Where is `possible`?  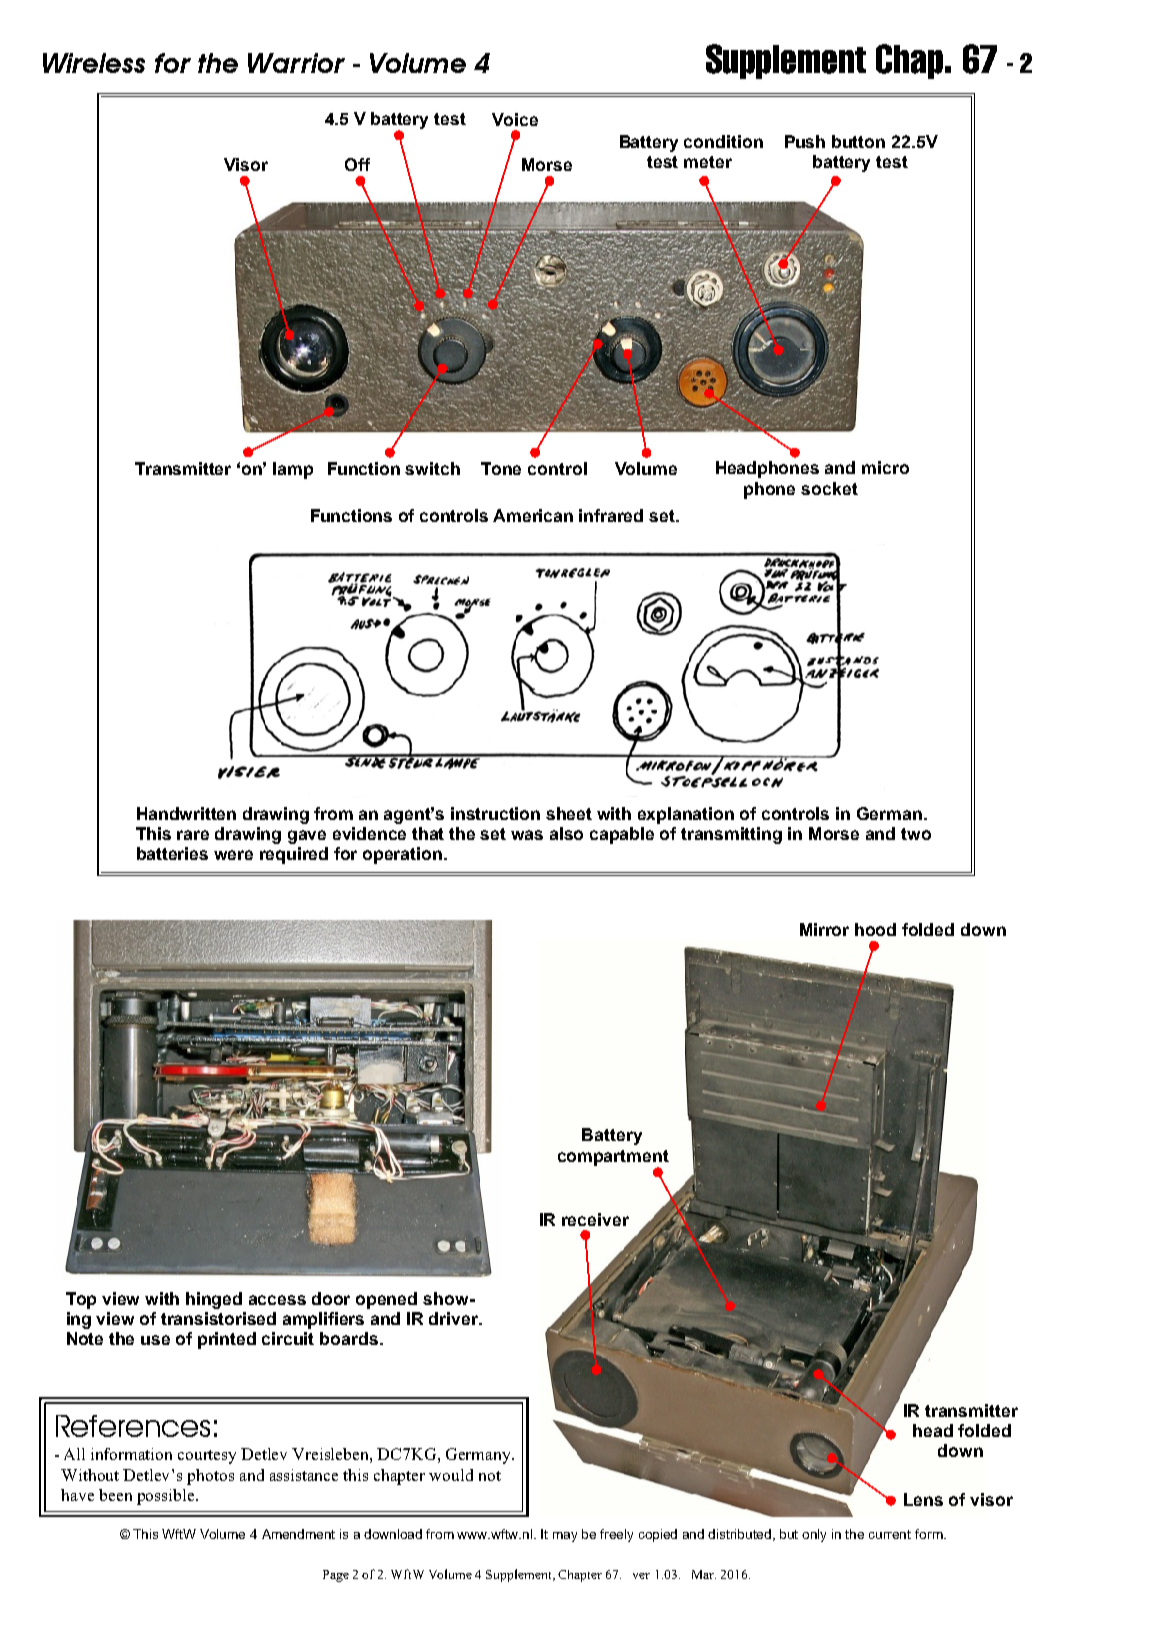 possible is located at coordinates (167, 1497).
